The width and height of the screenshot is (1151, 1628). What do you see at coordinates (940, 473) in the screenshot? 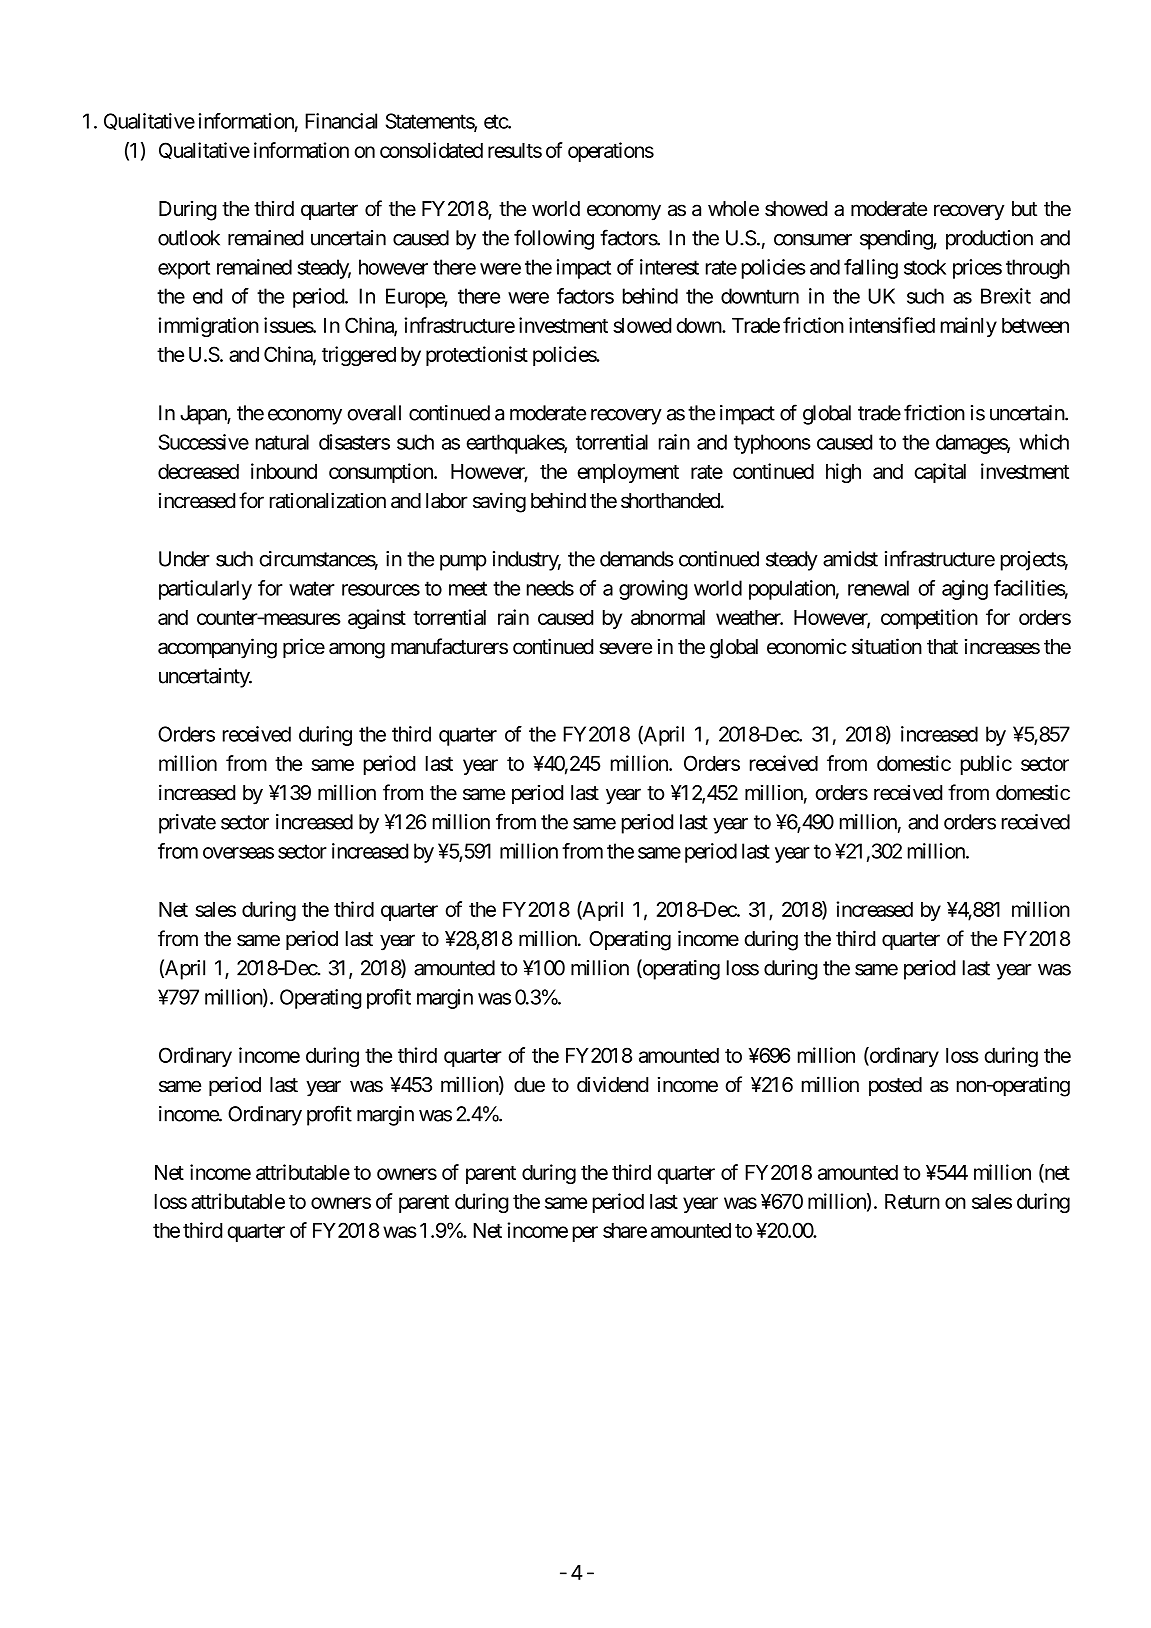
I see `capital` at bounding box center [940, 473].
